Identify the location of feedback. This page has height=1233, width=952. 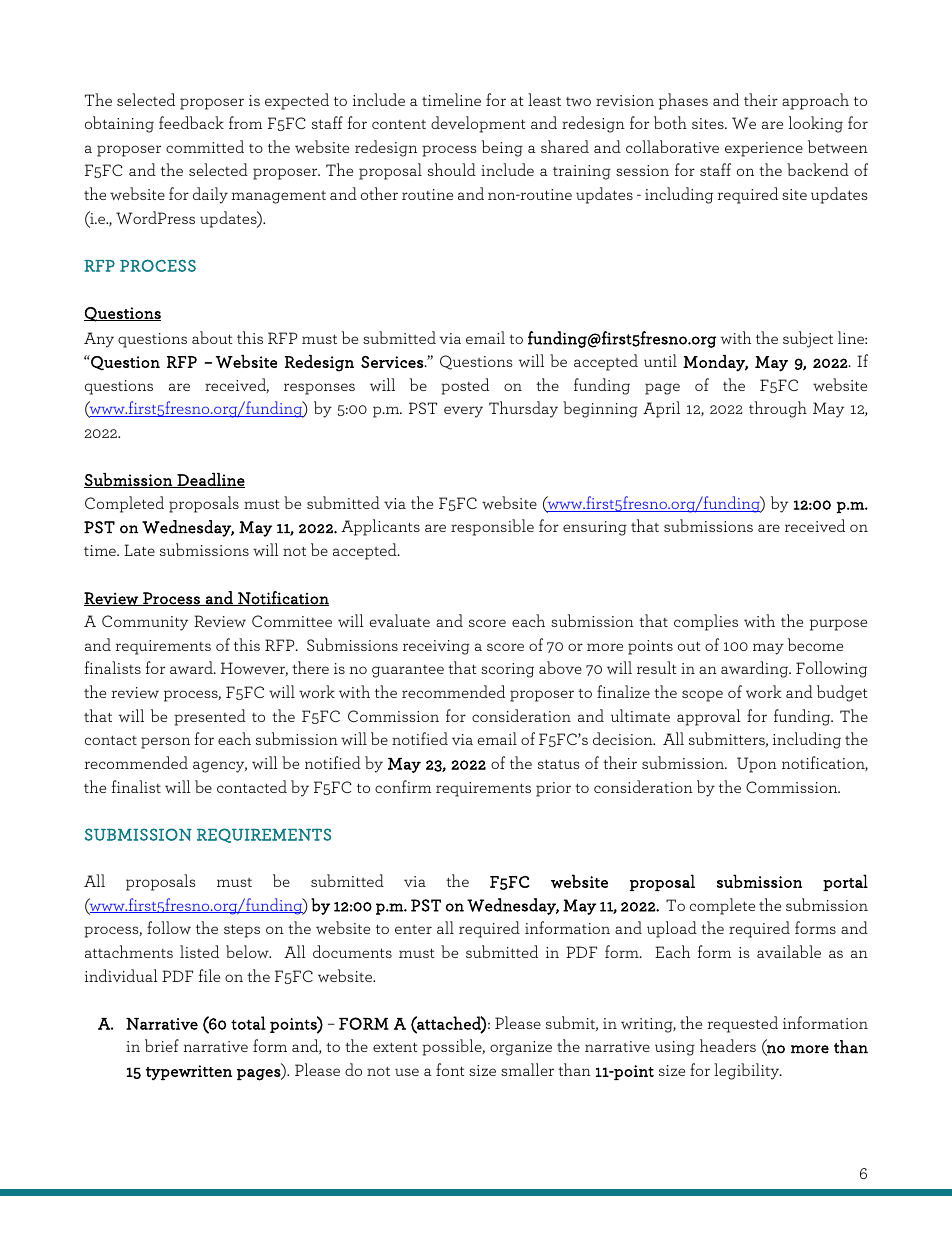
(191, 122).
